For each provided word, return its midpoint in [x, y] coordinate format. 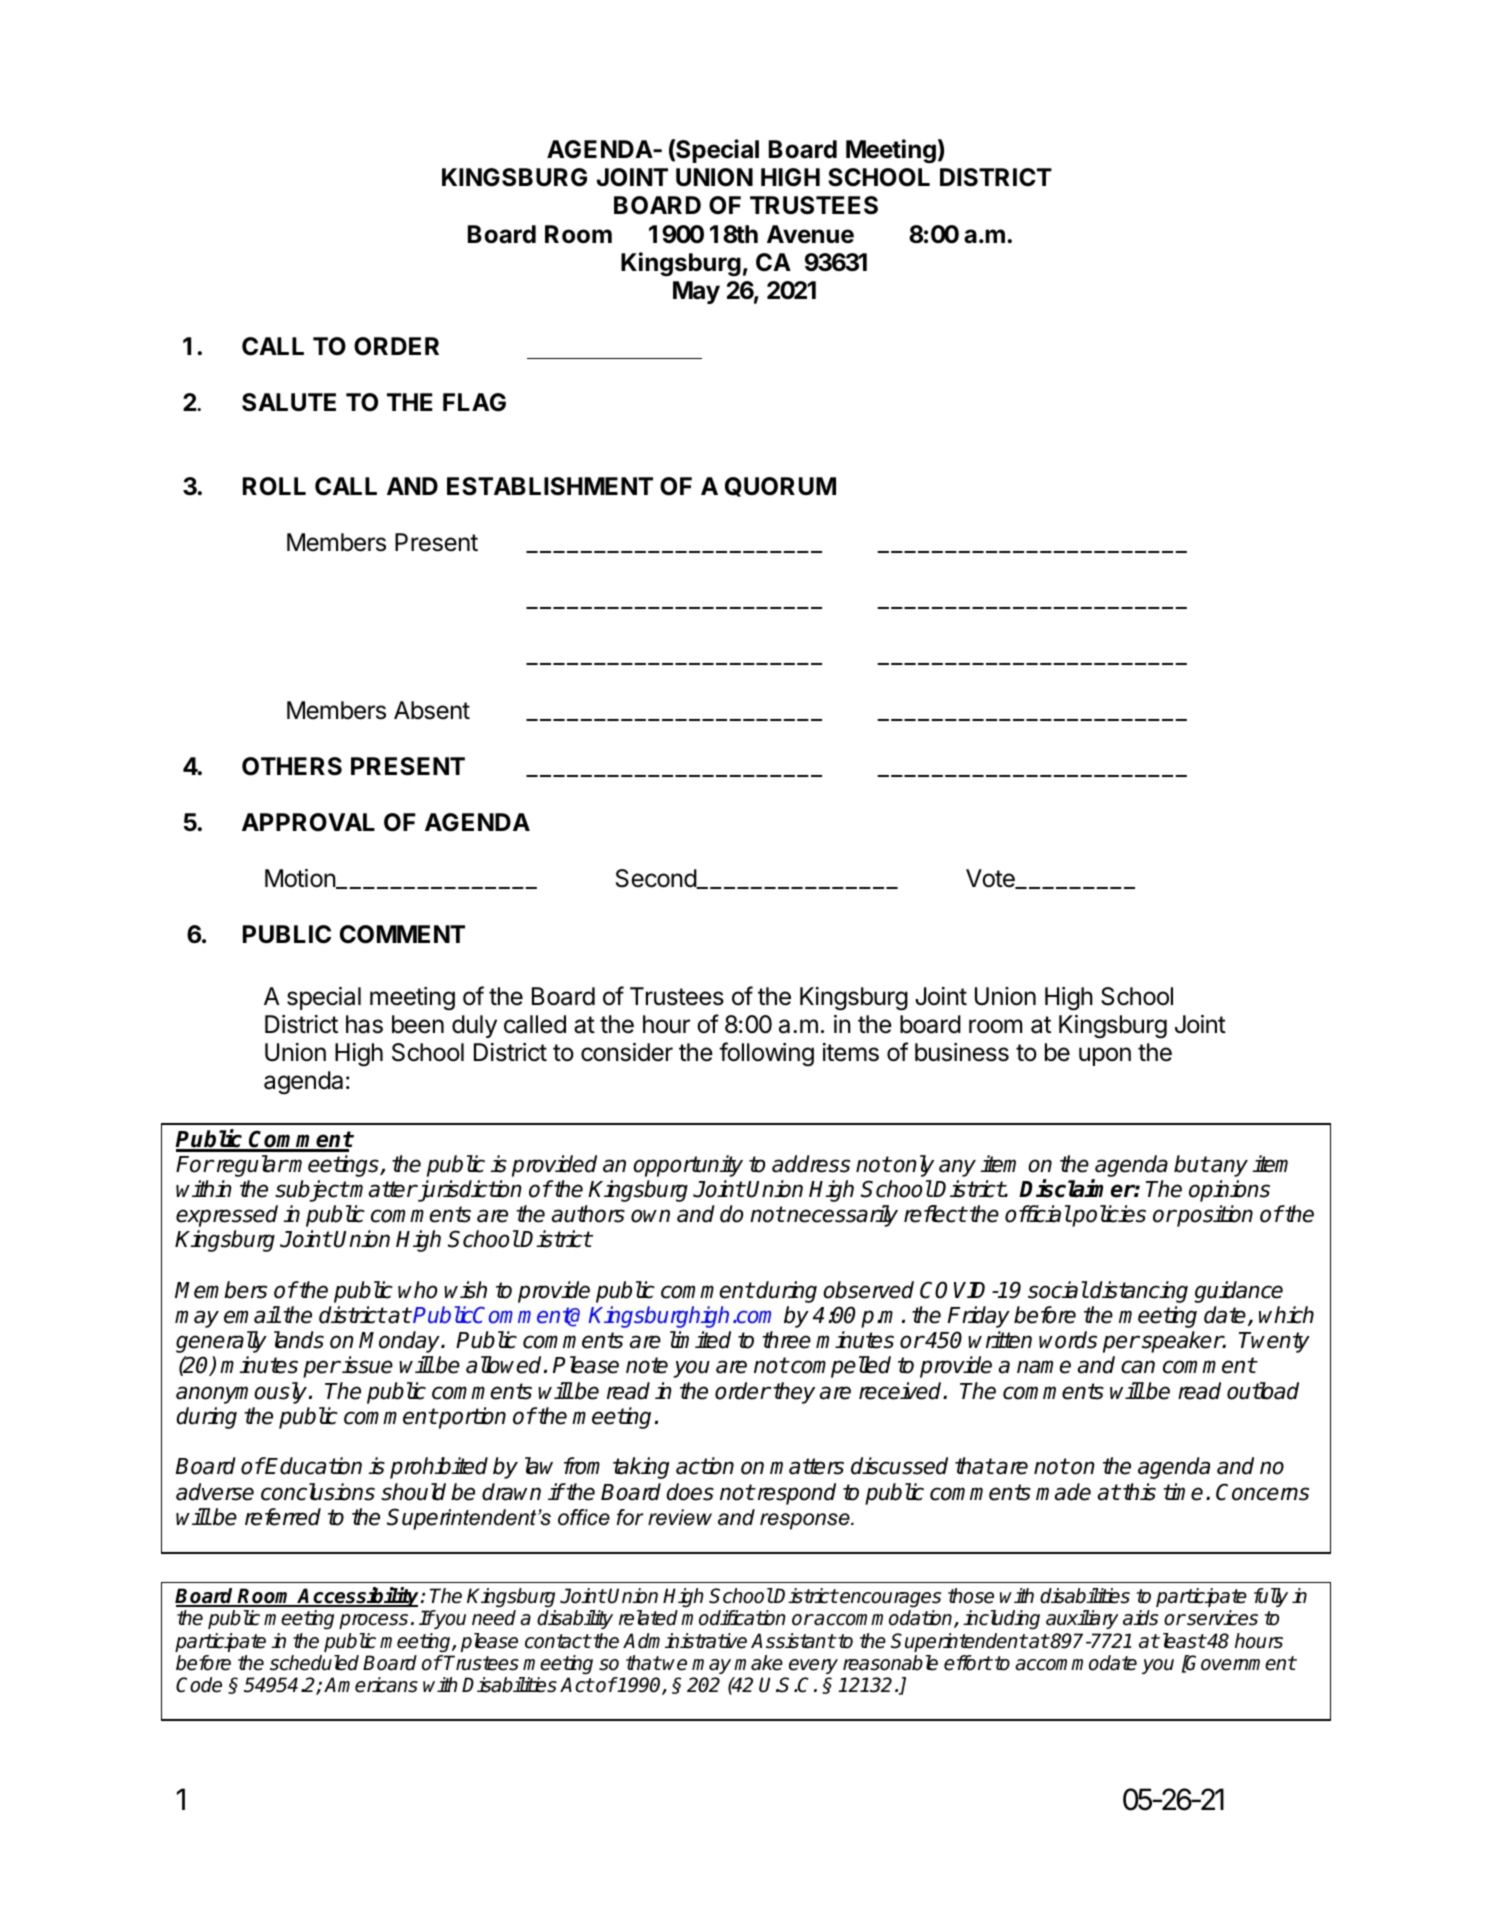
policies [1108, 1216]
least [1182, 1641]
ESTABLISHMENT [550, 486]
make [758, 1663]
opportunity [688, 1166]
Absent [432, 710]
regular [252, 1166]
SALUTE [289, 402]
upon [1105, 1056]
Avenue [810, 234]
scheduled [314, 1663]
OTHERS [292, 766]
